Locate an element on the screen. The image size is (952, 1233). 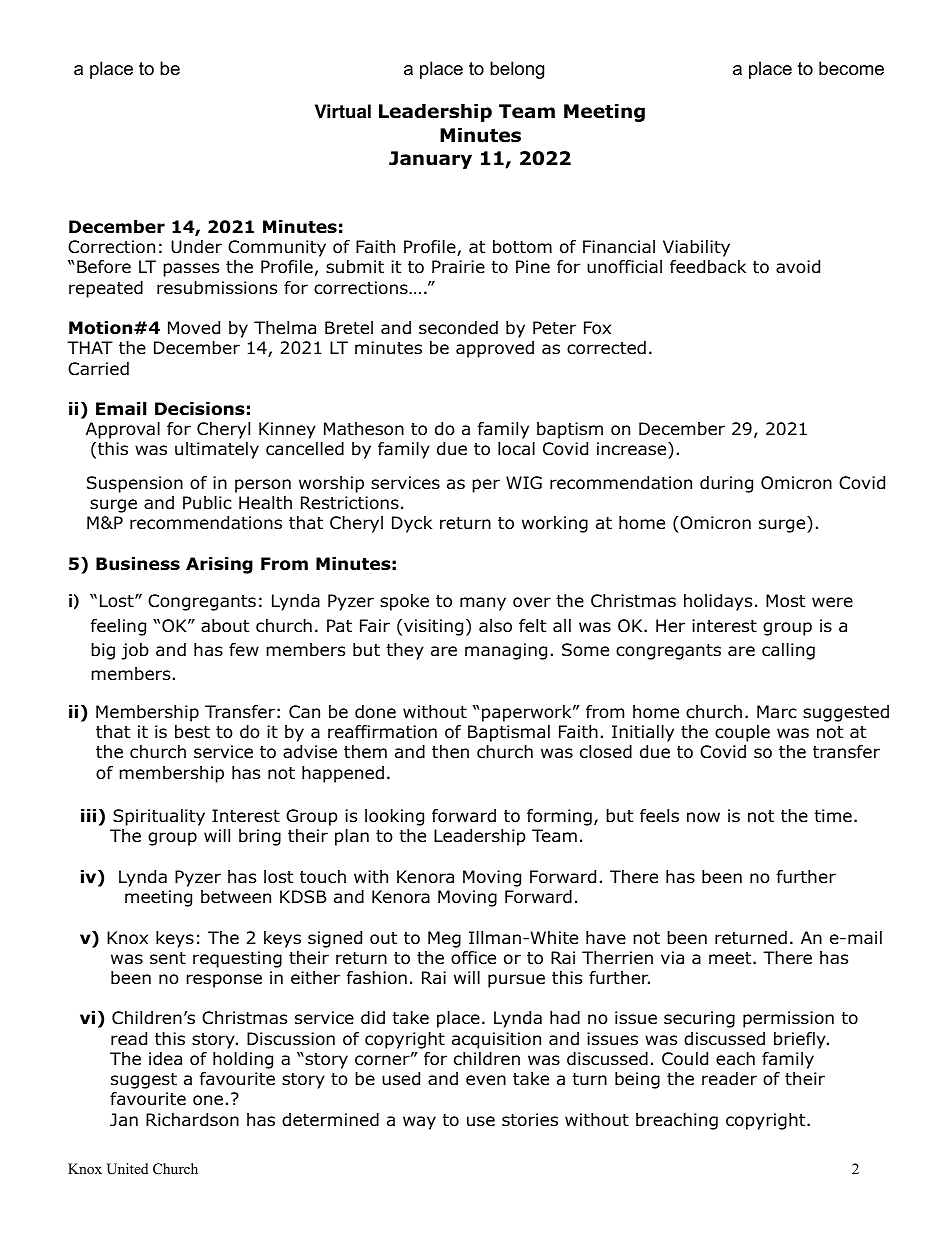
job is located at coordinates (135, 651).
